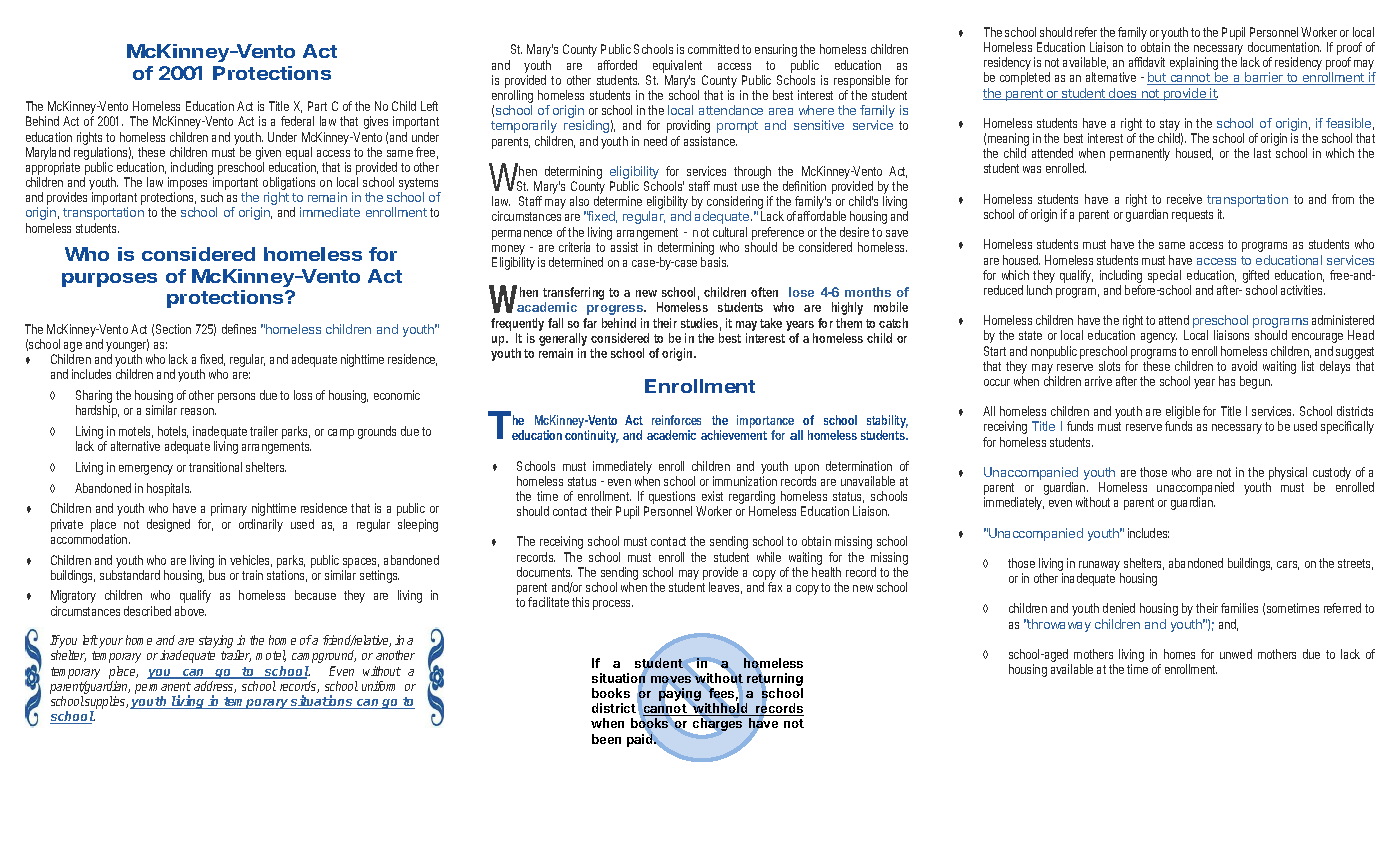  What do you see at coordinates (769, 557) in the page?
I see `while` at bounding box center [769, 557].
